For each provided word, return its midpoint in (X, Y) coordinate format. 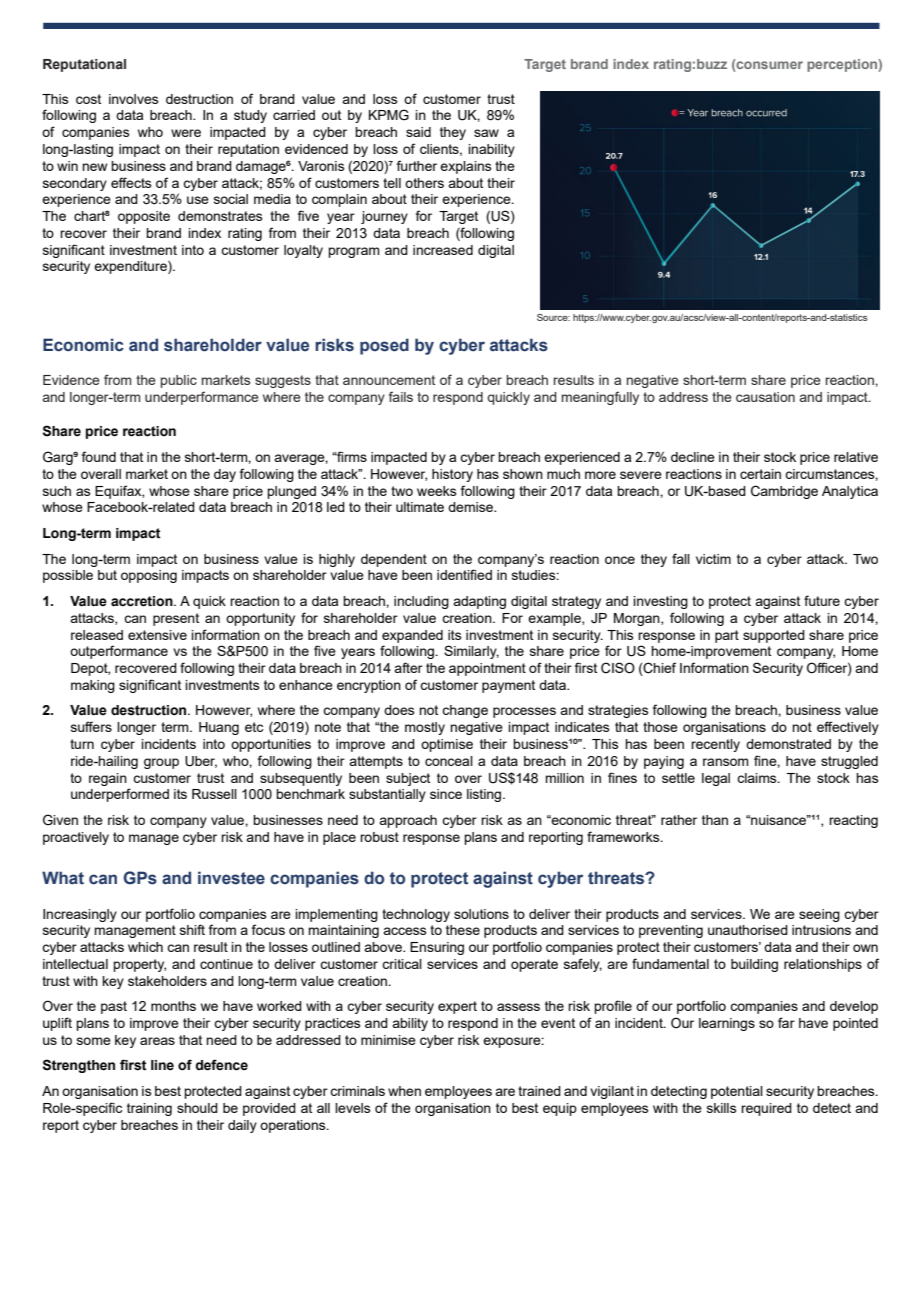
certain (760, 474)
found (99, 456)
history (452, 475)
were (186, 133)
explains (466, 167)
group (161, 763)
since (446, 794)
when (404, 1091)
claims (758, 778)
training (149, 1109)
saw (486, 133)
